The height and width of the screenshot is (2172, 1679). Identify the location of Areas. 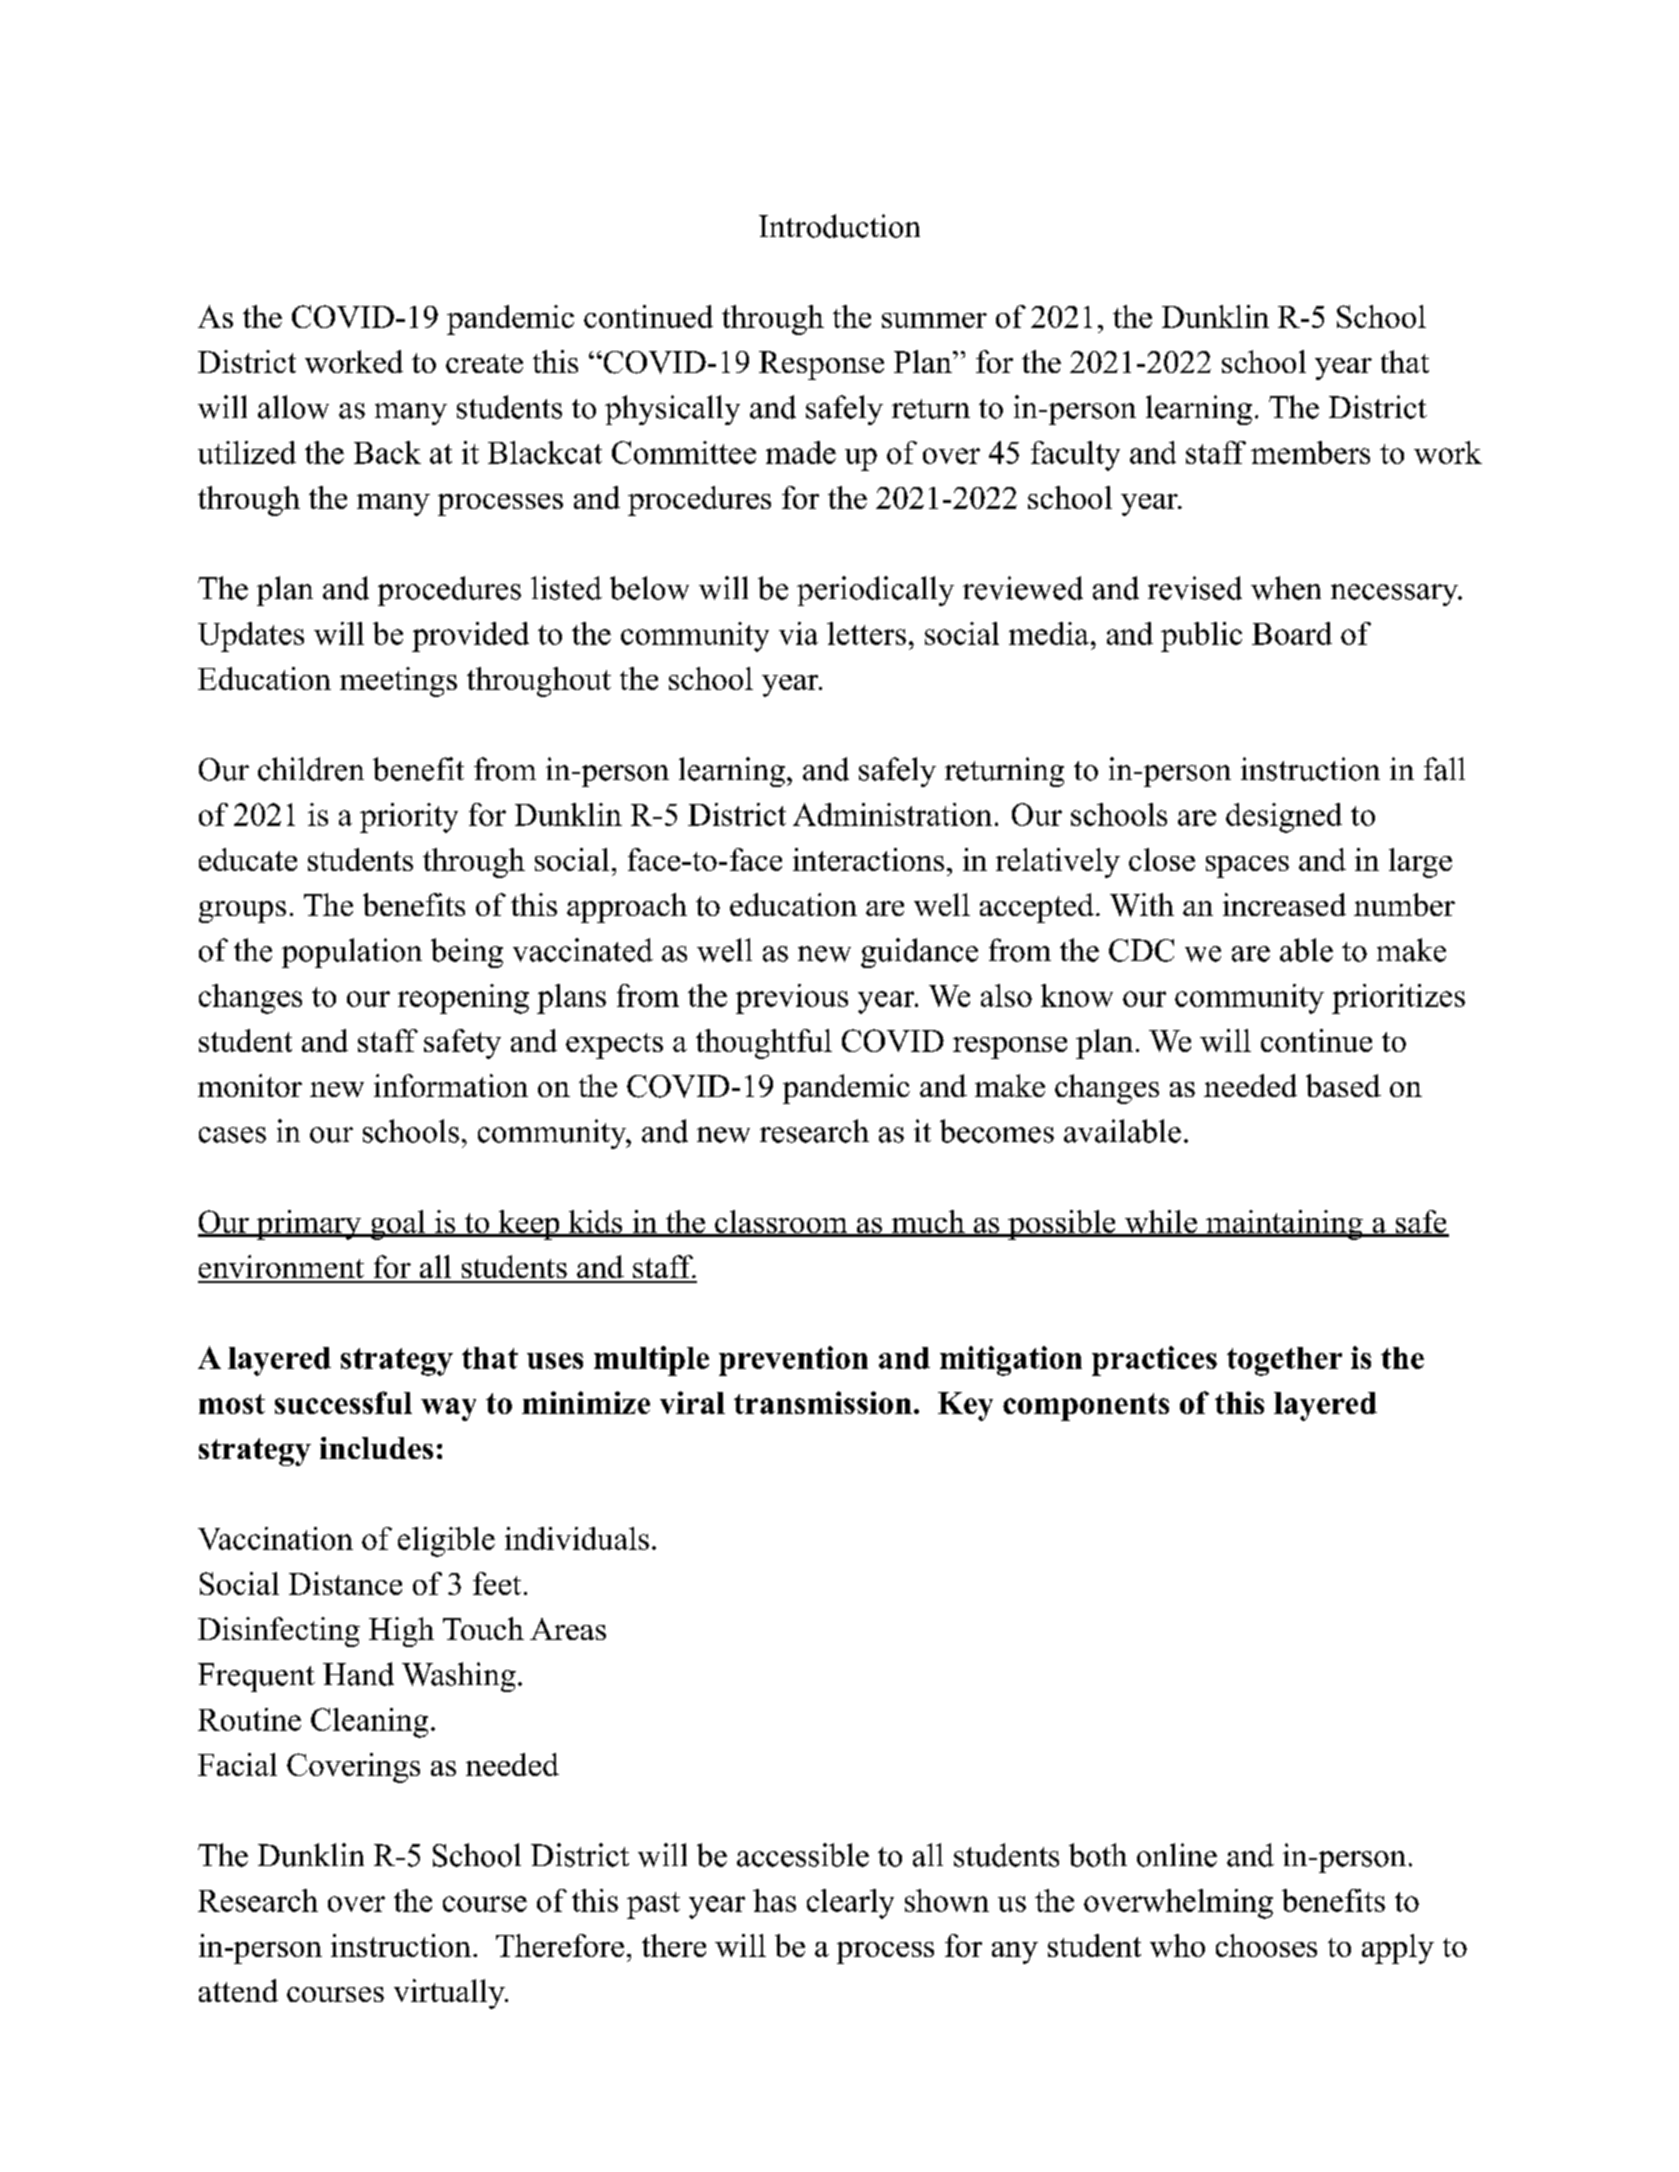
(568, 1629).
